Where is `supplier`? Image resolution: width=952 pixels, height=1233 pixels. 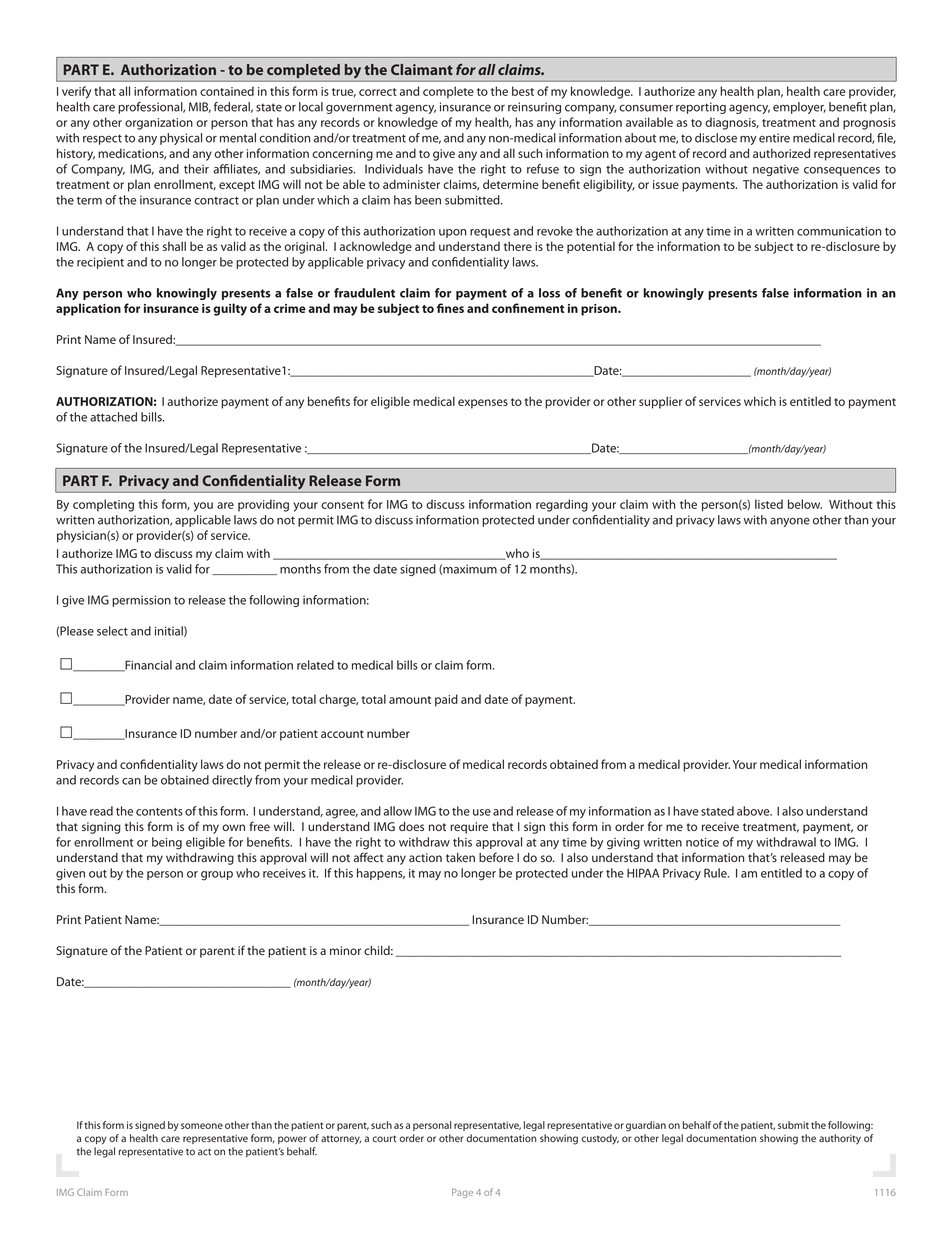 supplier is located at coordinates (660, 402).
